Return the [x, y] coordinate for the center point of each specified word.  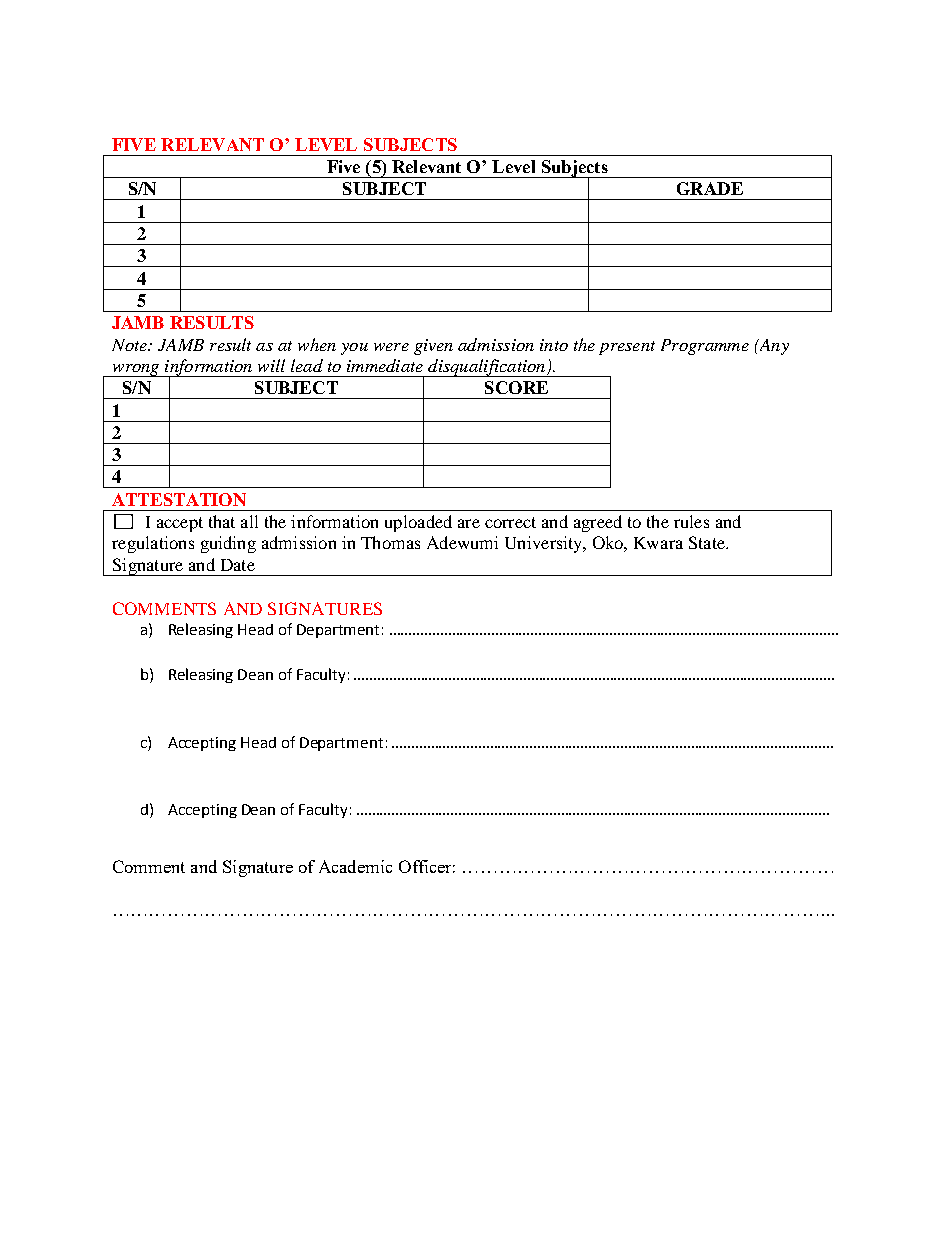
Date [238, 565]
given [433, 347]
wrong [136, 370]
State [708, 542]
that [222, 521]
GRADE [710, 188]
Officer [427, 866]
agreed [598, 523]
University [545, 544]
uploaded [418, 523]
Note [130, 345]
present [627, 348]
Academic [355, 866]
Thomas [390, 542]
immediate [385, 365]
